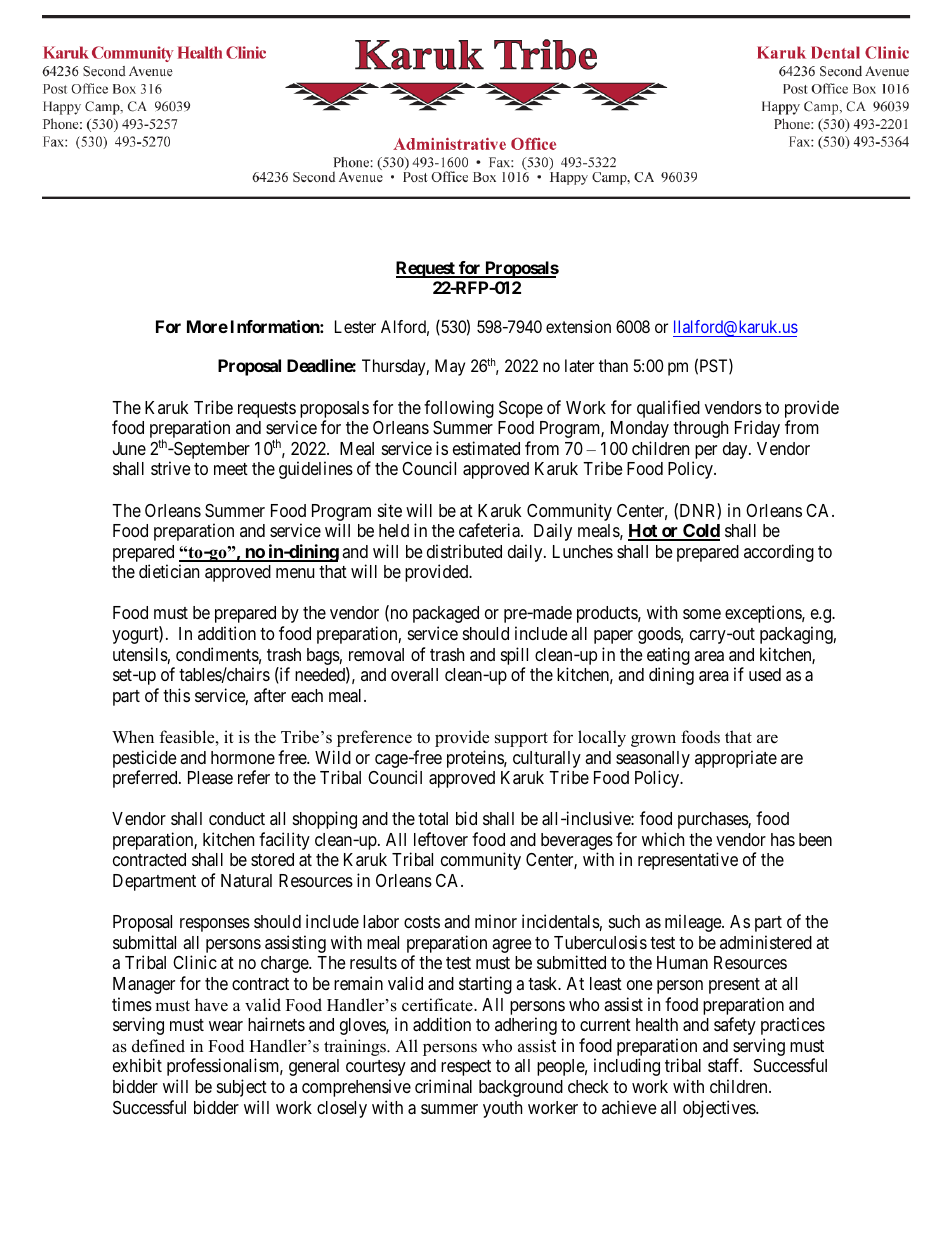 The image size is (952, 1233). What do you see at coordinates (450, 367) in the screenshot?
I see `May` at bounding box center [450, 367].
